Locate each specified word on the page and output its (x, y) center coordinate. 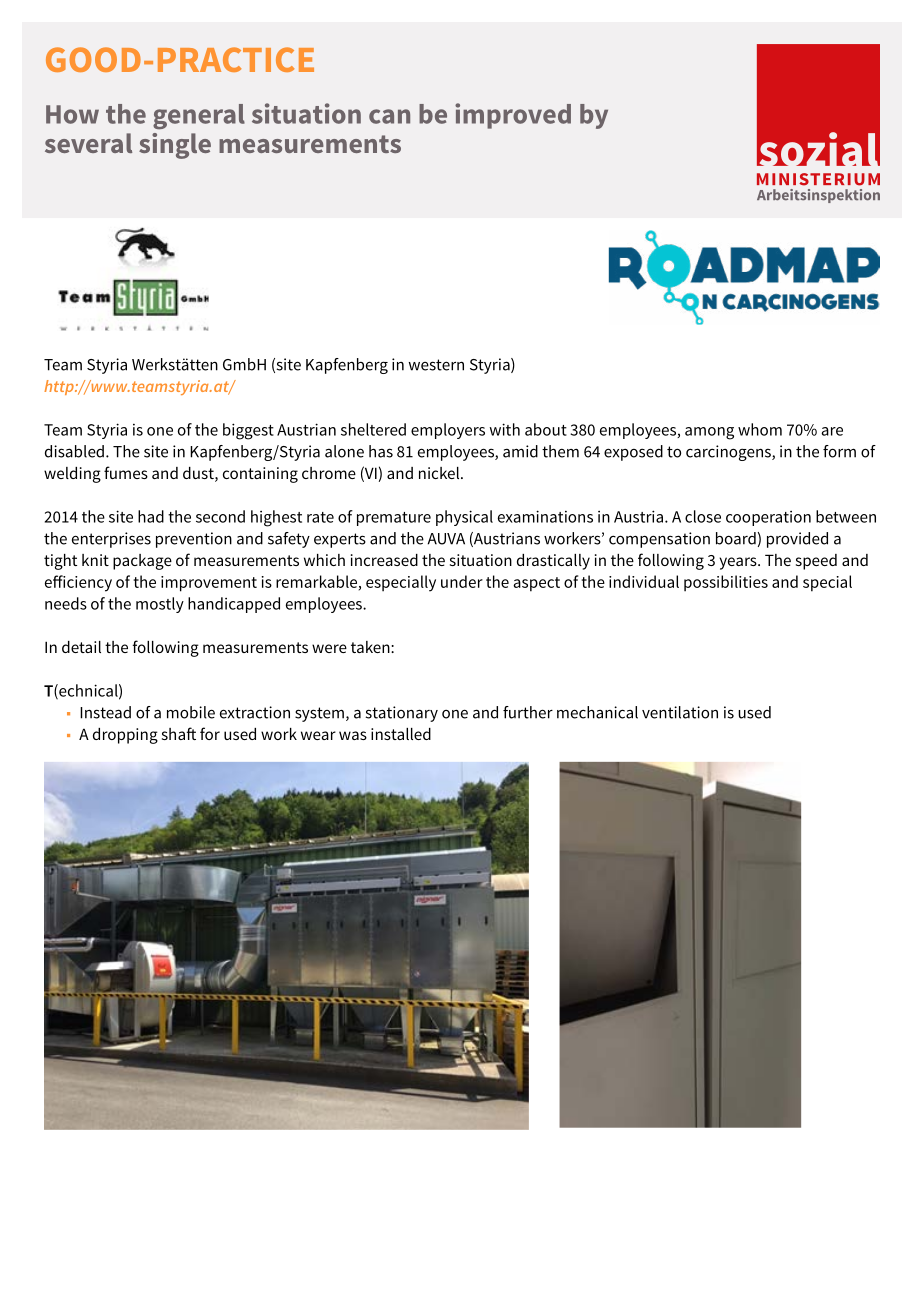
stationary (401, 714)
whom (760, 429)
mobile (191, 712)
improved (513, 116)
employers (448, 431)
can (389, 116)
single (175, 146)
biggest (248, 431)
